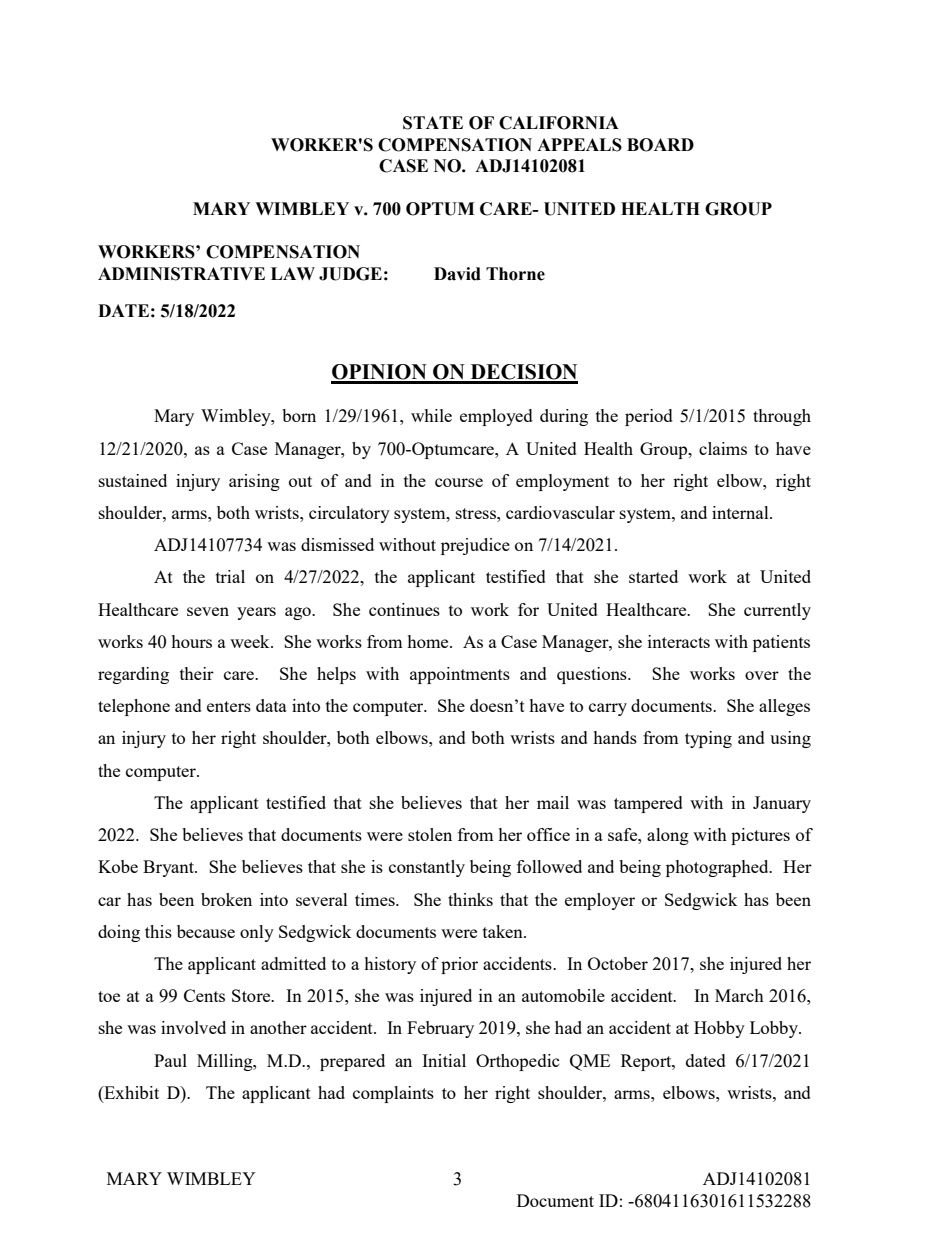 The height and width of the page is (1233, 952). What do you see at coordinates (723, 448) in the page?
I see `claims` at bounding box center [723, 448].
